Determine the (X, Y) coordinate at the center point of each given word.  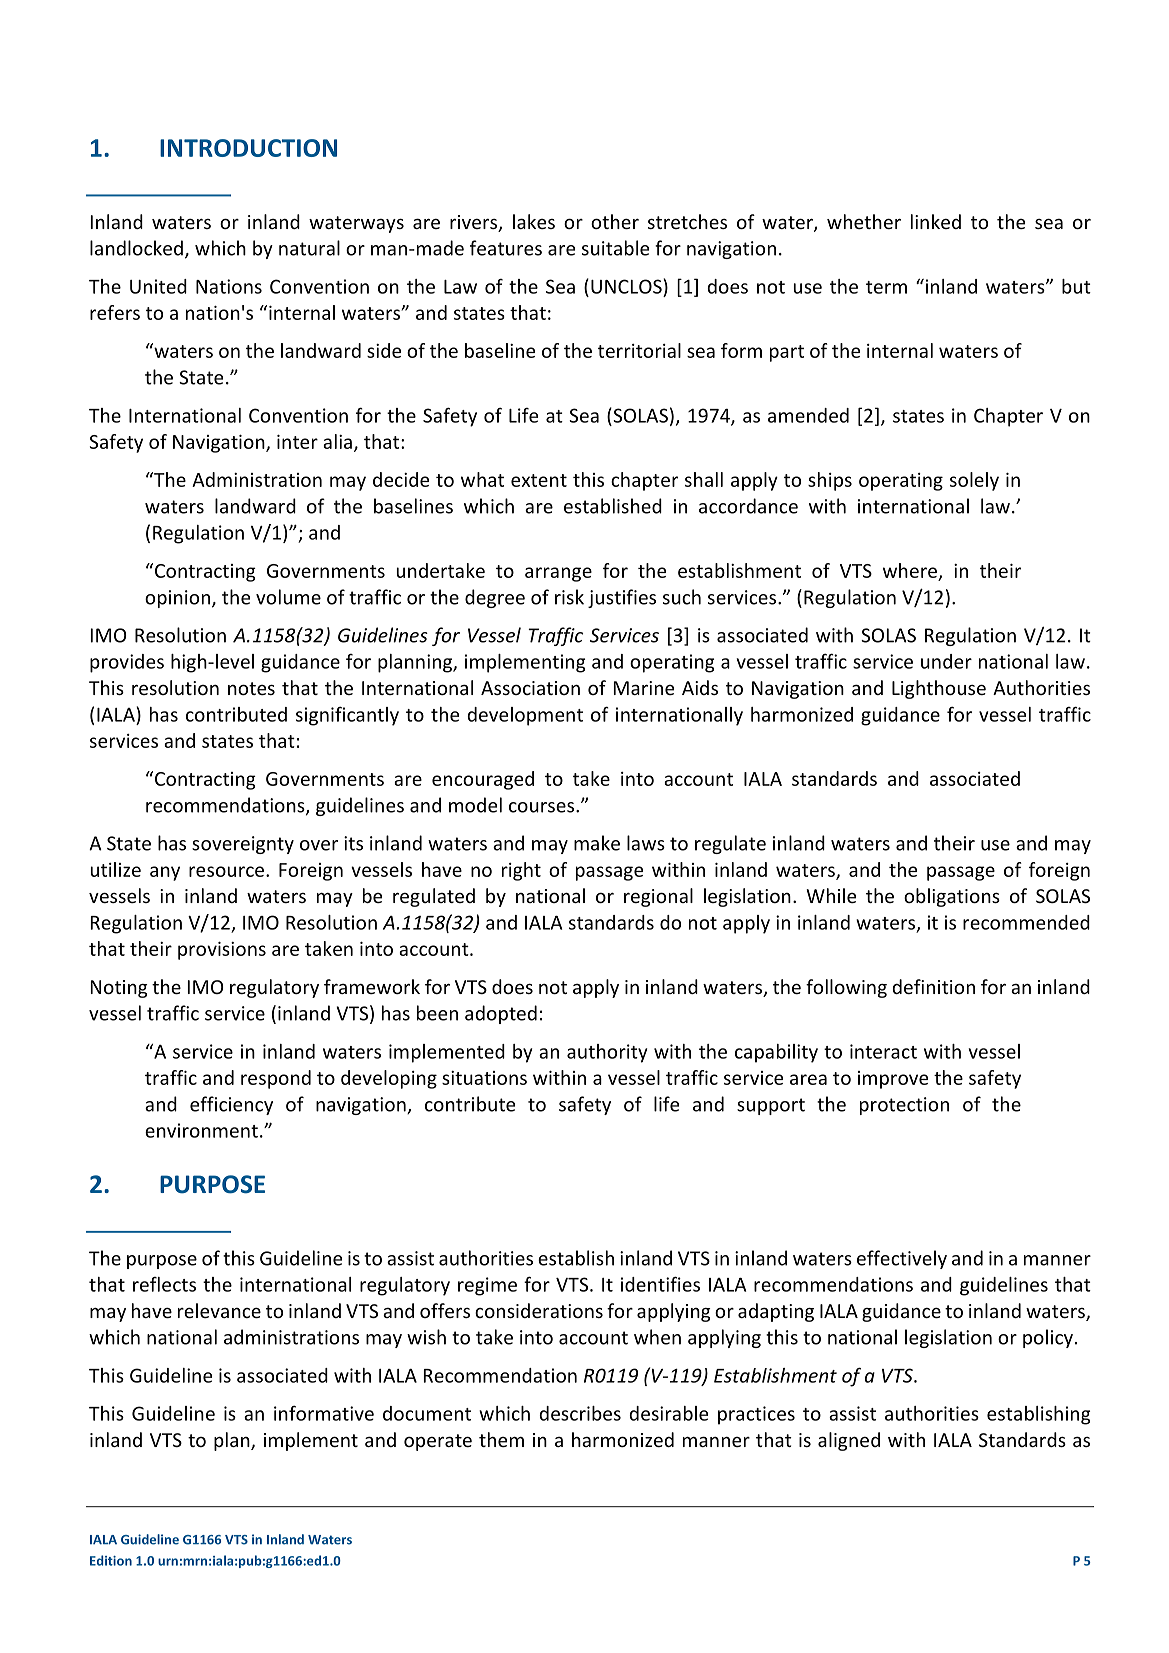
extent (539, 480)
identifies (660, 1284)
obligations (952, 897)
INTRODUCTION (248, 148)
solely (974, 481)
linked (936, 221)
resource (226, 871)
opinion (177, 599)
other (615, 221)
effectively (902, 1259)
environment (201, 1130)
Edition (111, 1560)
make (597, 843)
